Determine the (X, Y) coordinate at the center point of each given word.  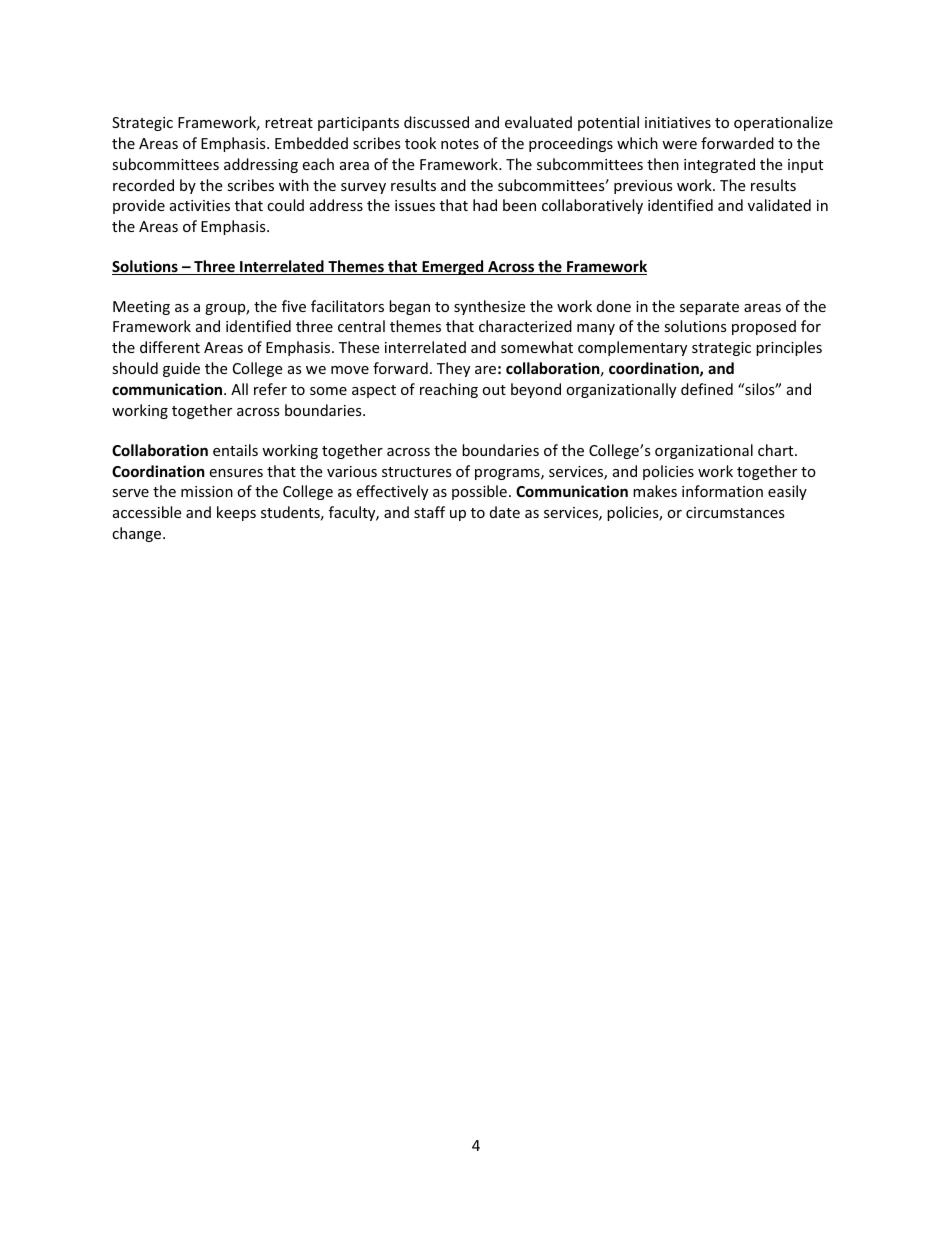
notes (460, 144)
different (170, 347)
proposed (764, 327)
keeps (236, 513)
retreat (289, 123)
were (679, 145)
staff (429, 512)
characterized (525, 326)
